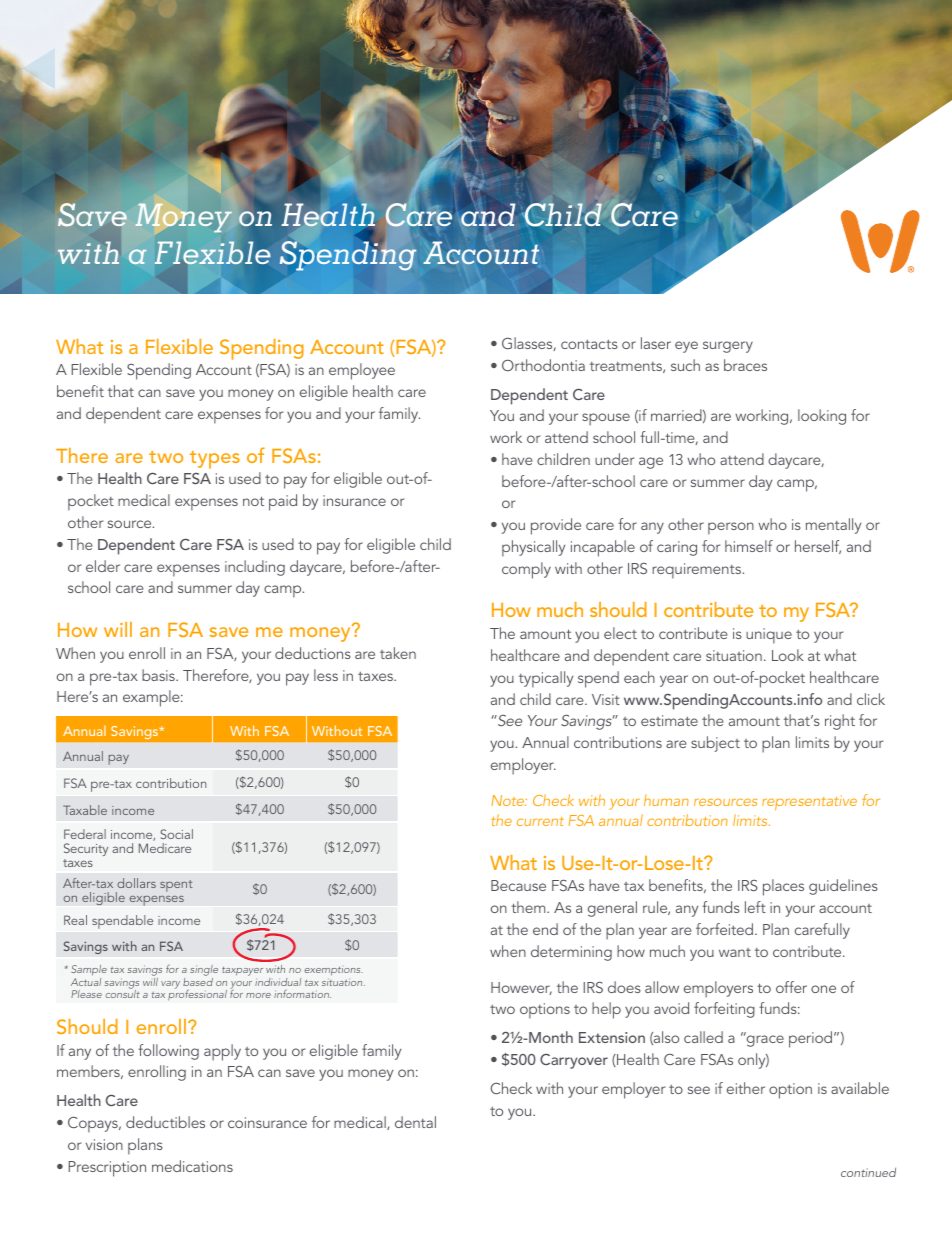  Describe the element at coordinates (152, 698) in the image. I see `example` at that location.
